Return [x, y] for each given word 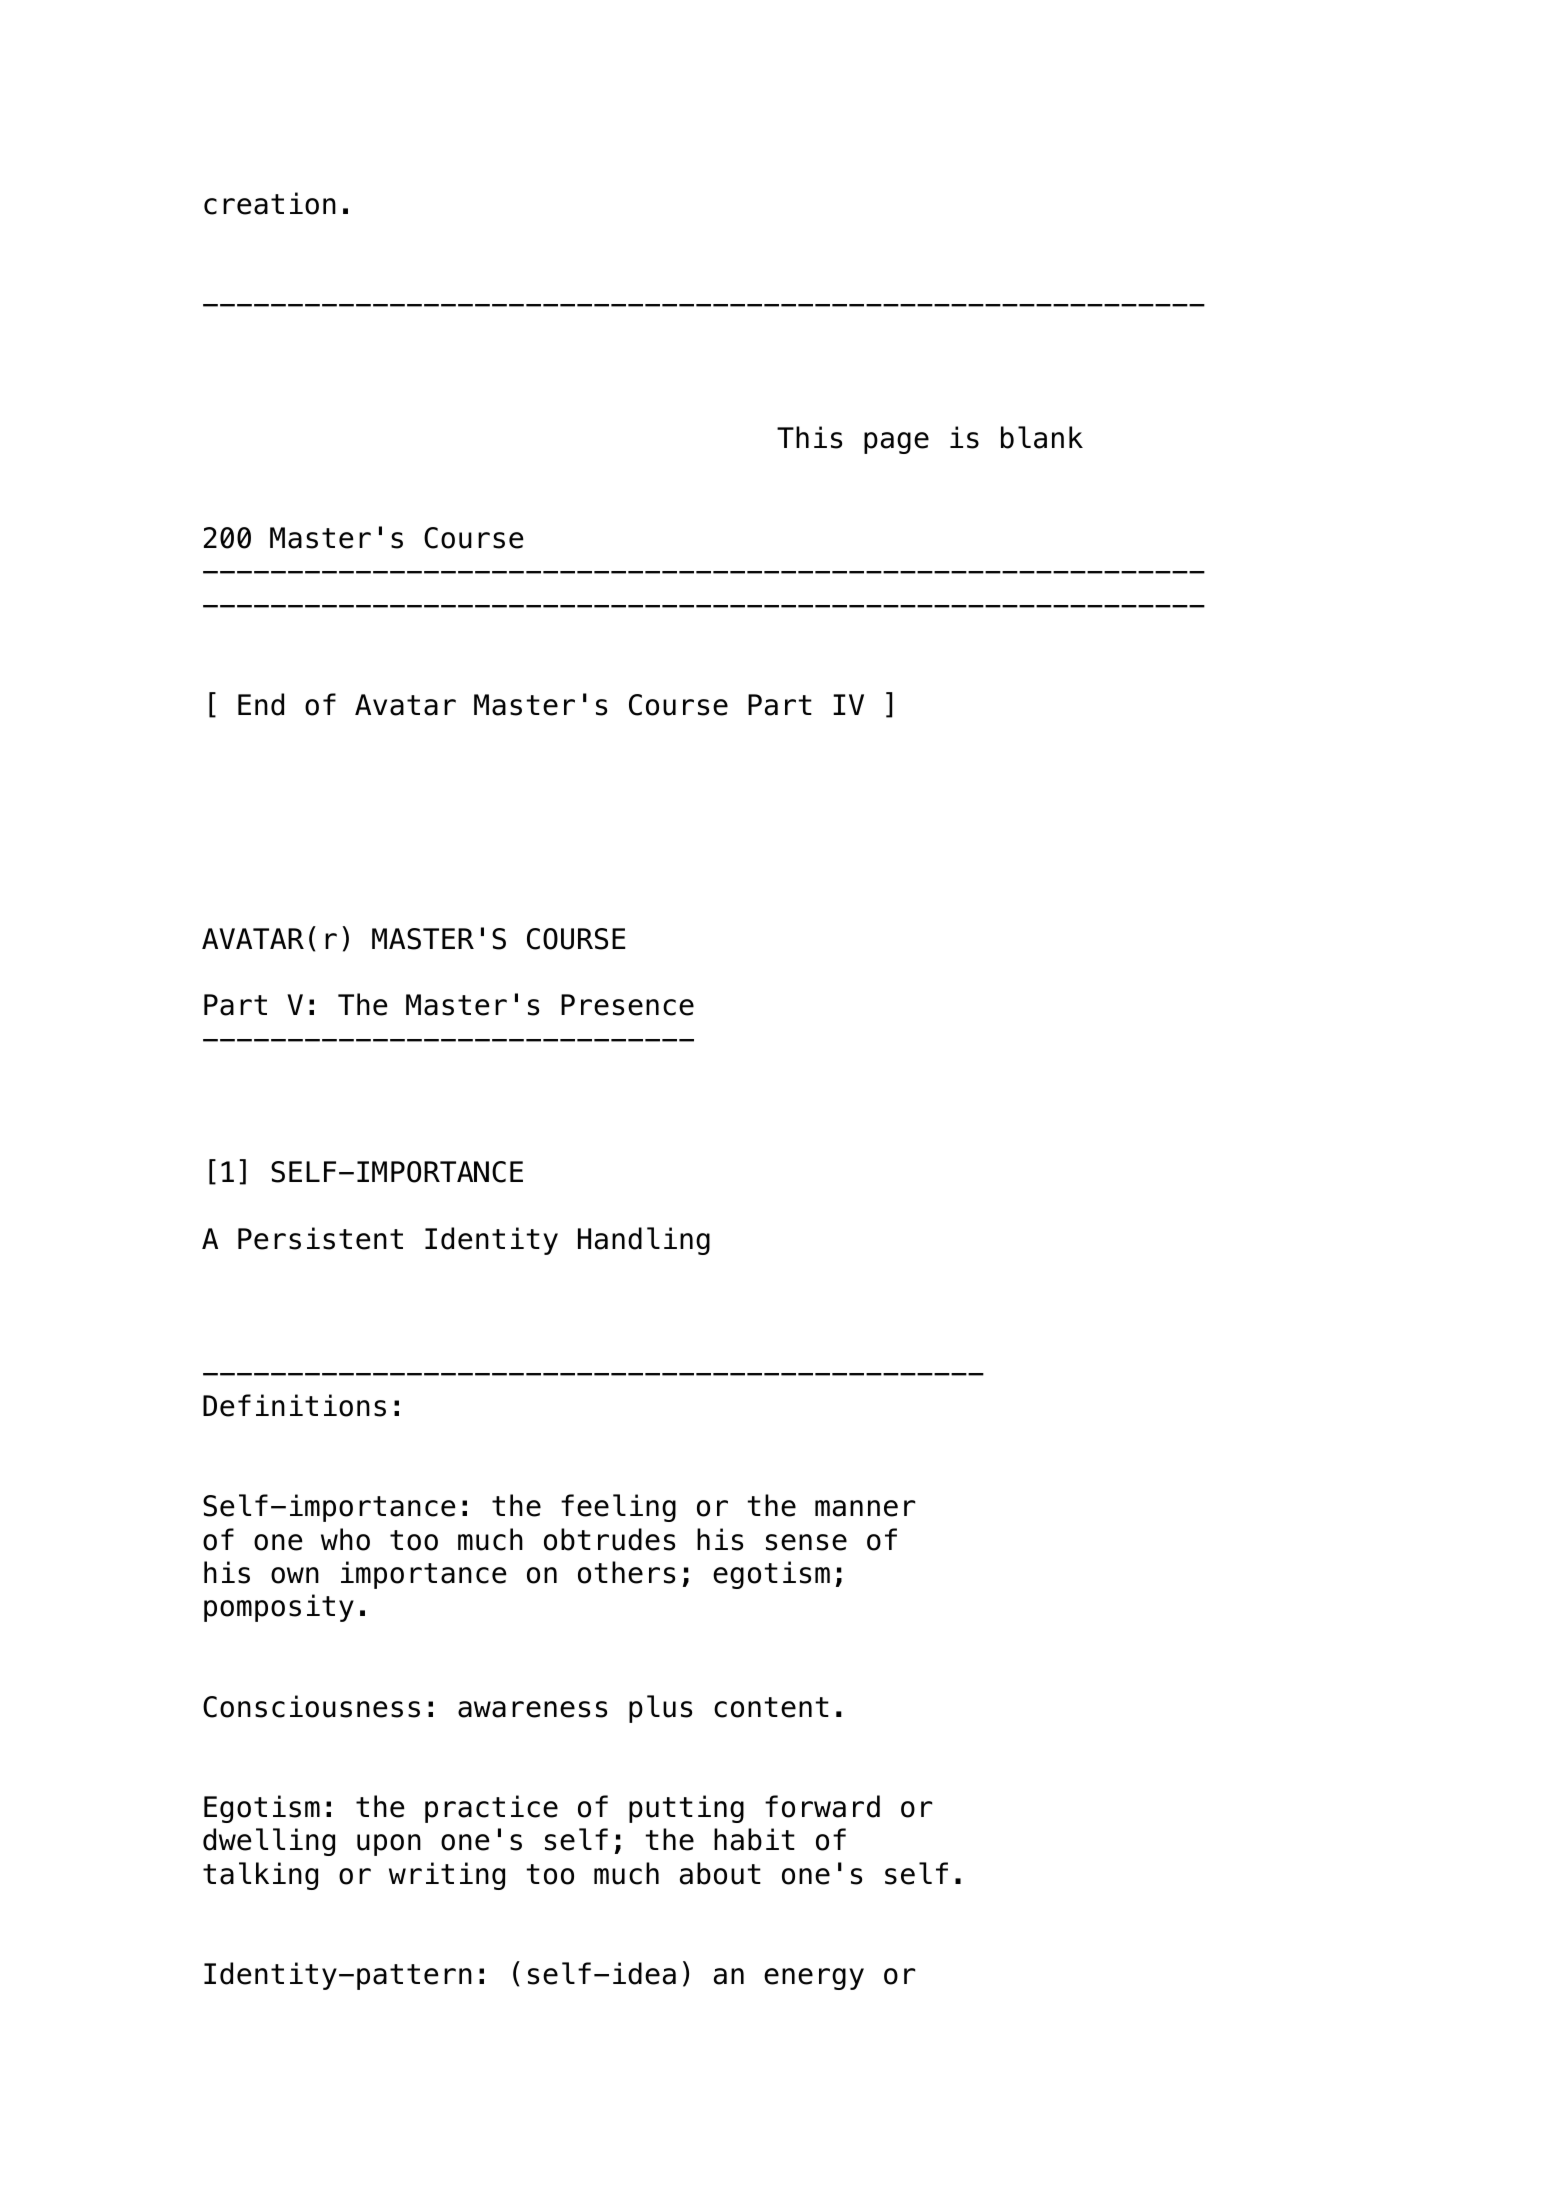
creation [270, 203]
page [896, 443]
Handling [644, 1241]
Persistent [320, 1238]
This [809, 437]
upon [389, 1845]
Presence [627, 1005]
